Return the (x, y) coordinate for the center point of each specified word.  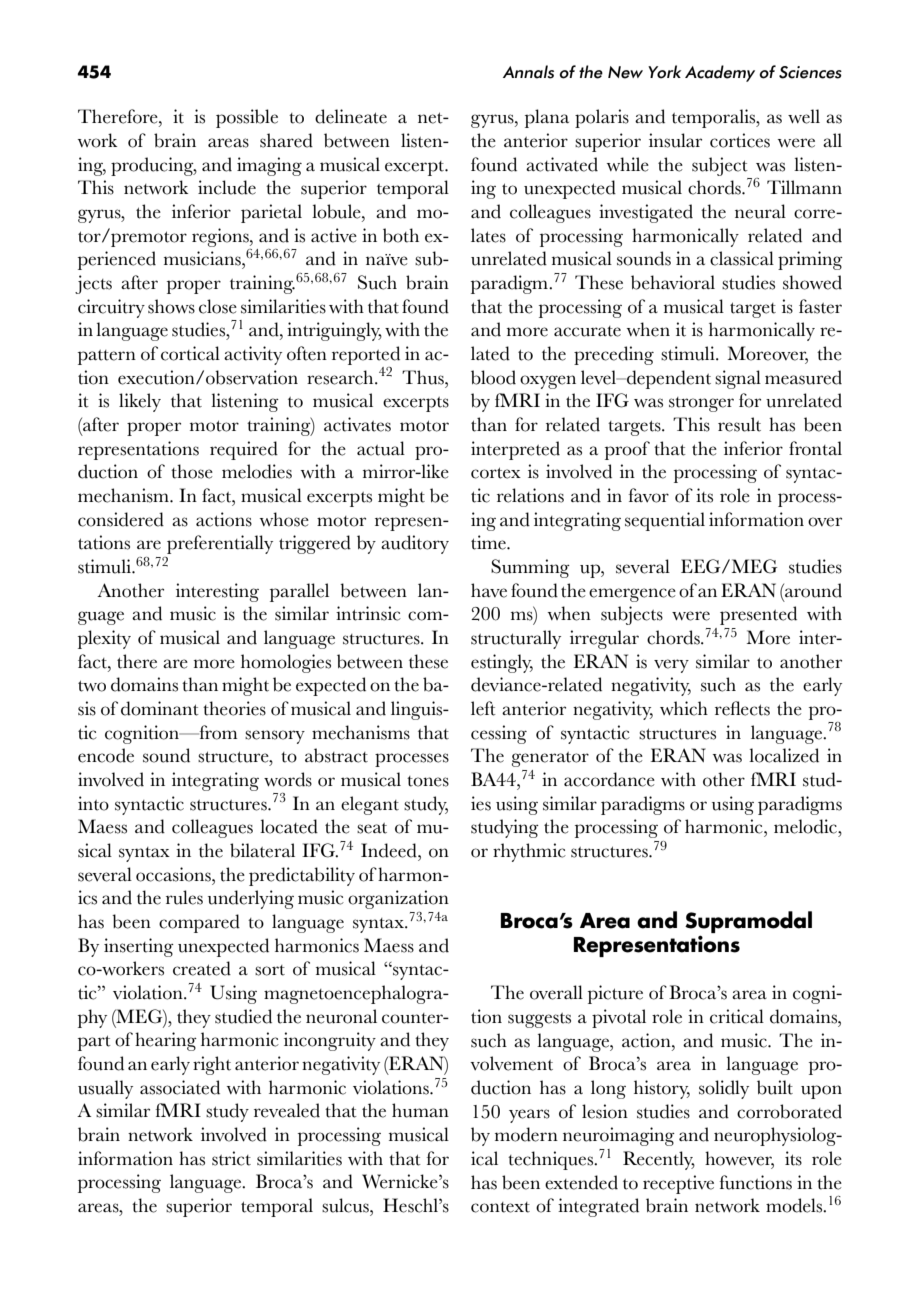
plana (547, 118)
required (244, 450)
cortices (740, 140)
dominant (160, 708)
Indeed (390, 850)
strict (231, 1158)
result (739, 424)
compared (199, 923)
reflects (742, 708)
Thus (424, 377)
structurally (516, 639)
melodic (806, 826)
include (227, 187)
